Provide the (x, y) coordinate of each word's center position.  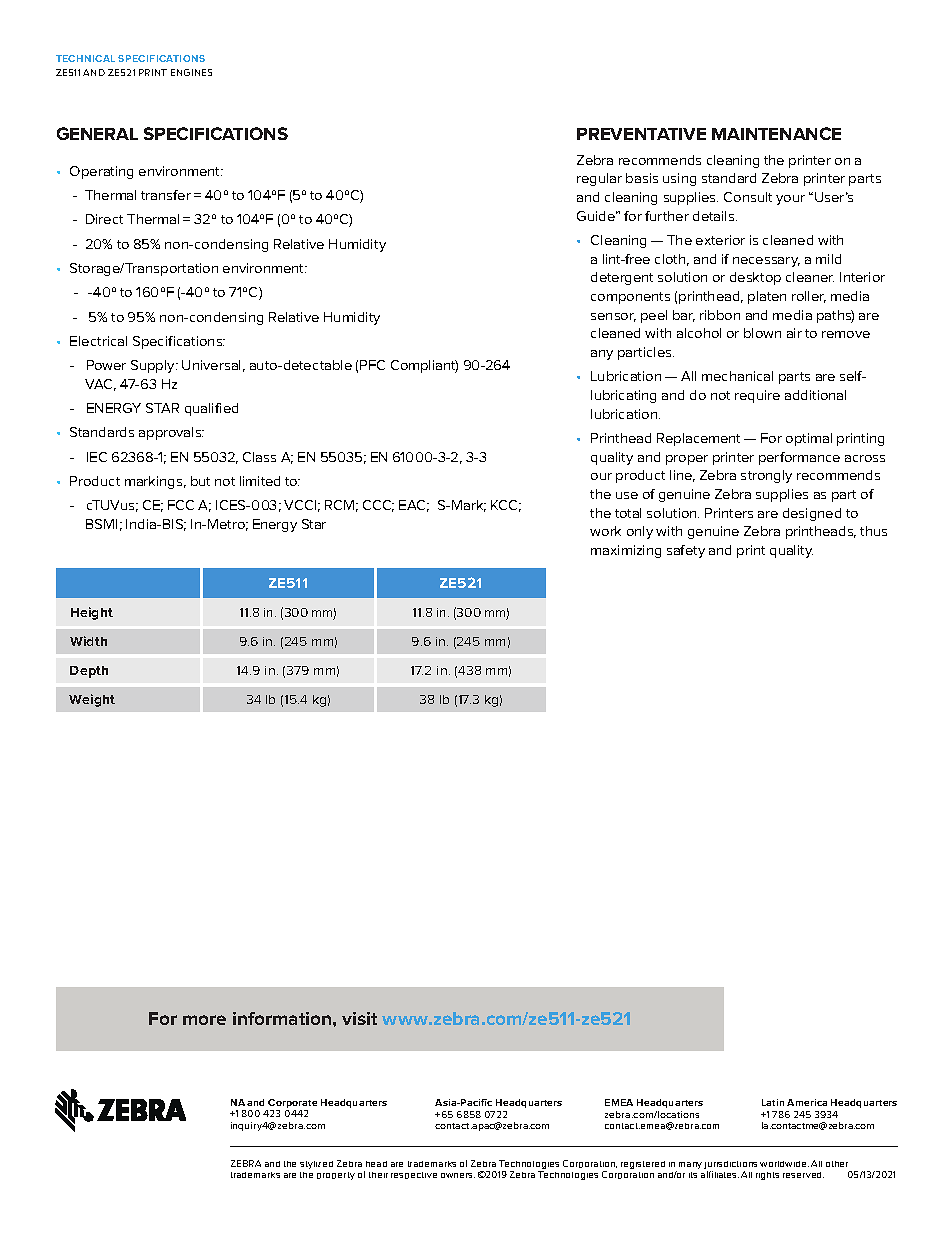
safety (686, 551)
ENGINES (191, 72)
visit (359, 1018)
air (794, 333)
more (204, 1020)
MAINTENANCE (776, 133)
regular (599, 179)
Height (92, 613)
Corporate (292, 1105)
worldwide (784, 1164)
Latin (773, 1102)
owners (458, 1175)
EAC (414, 506)
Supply (154, 366)
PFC (372, 365)
